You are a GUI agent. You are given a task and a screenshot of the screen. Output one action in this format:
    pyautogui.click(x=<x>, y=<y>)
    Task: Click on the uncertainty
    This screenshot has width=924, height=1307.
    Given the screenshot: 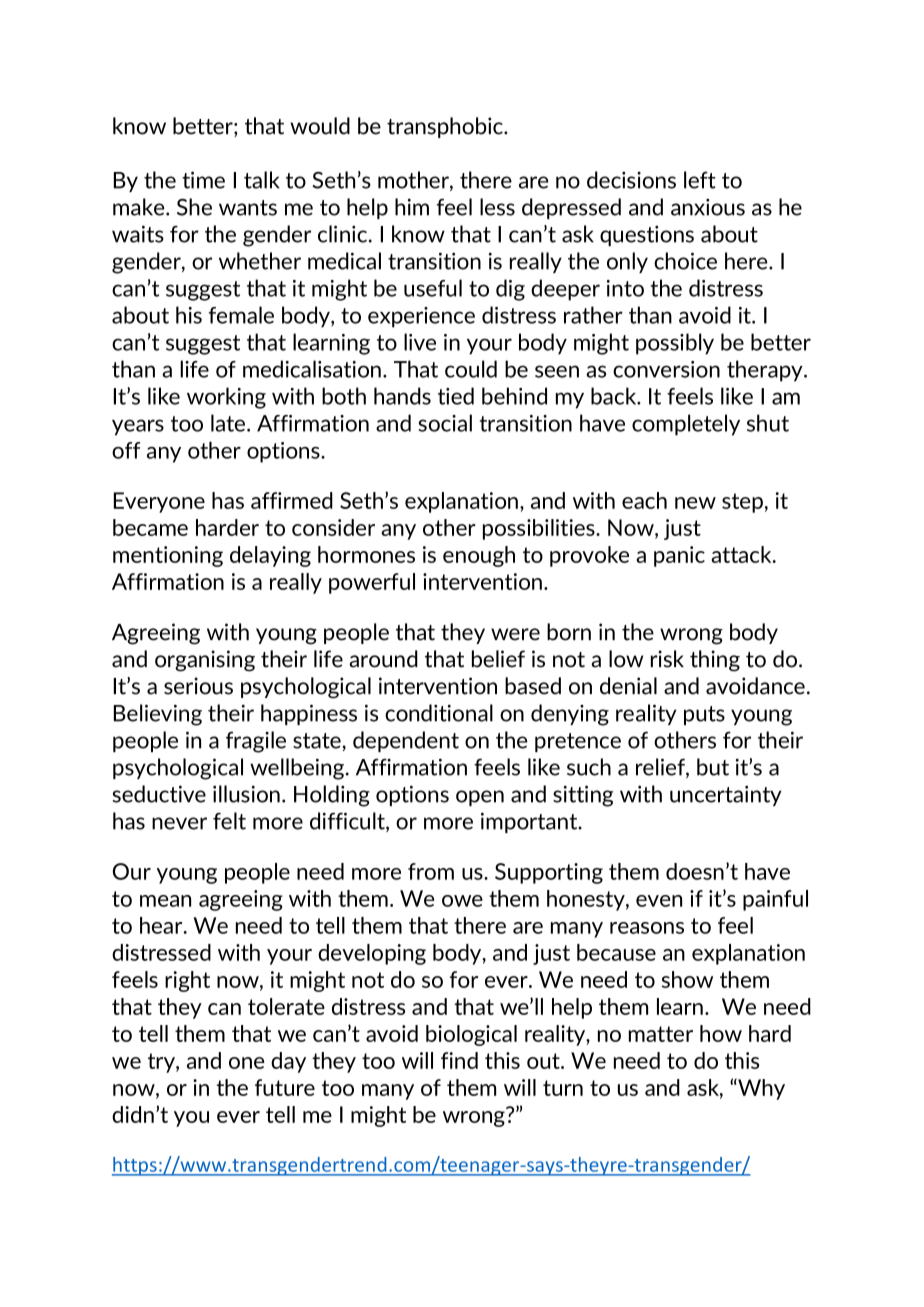 What is the action you would take?
    pyautogui.click(x=725, y=795)
